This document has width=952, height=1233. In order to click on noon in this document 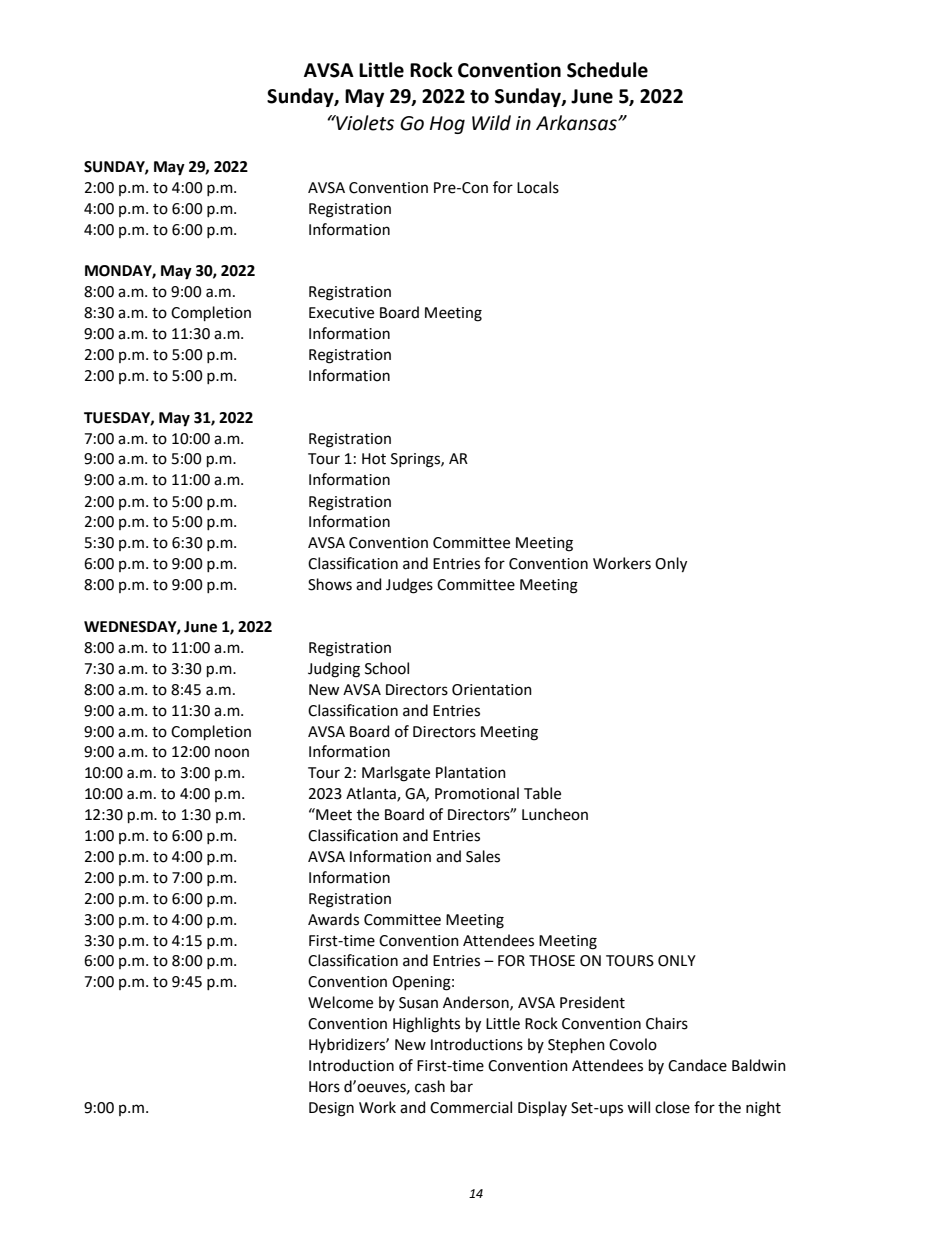, I will do `click(232, 753)`.
